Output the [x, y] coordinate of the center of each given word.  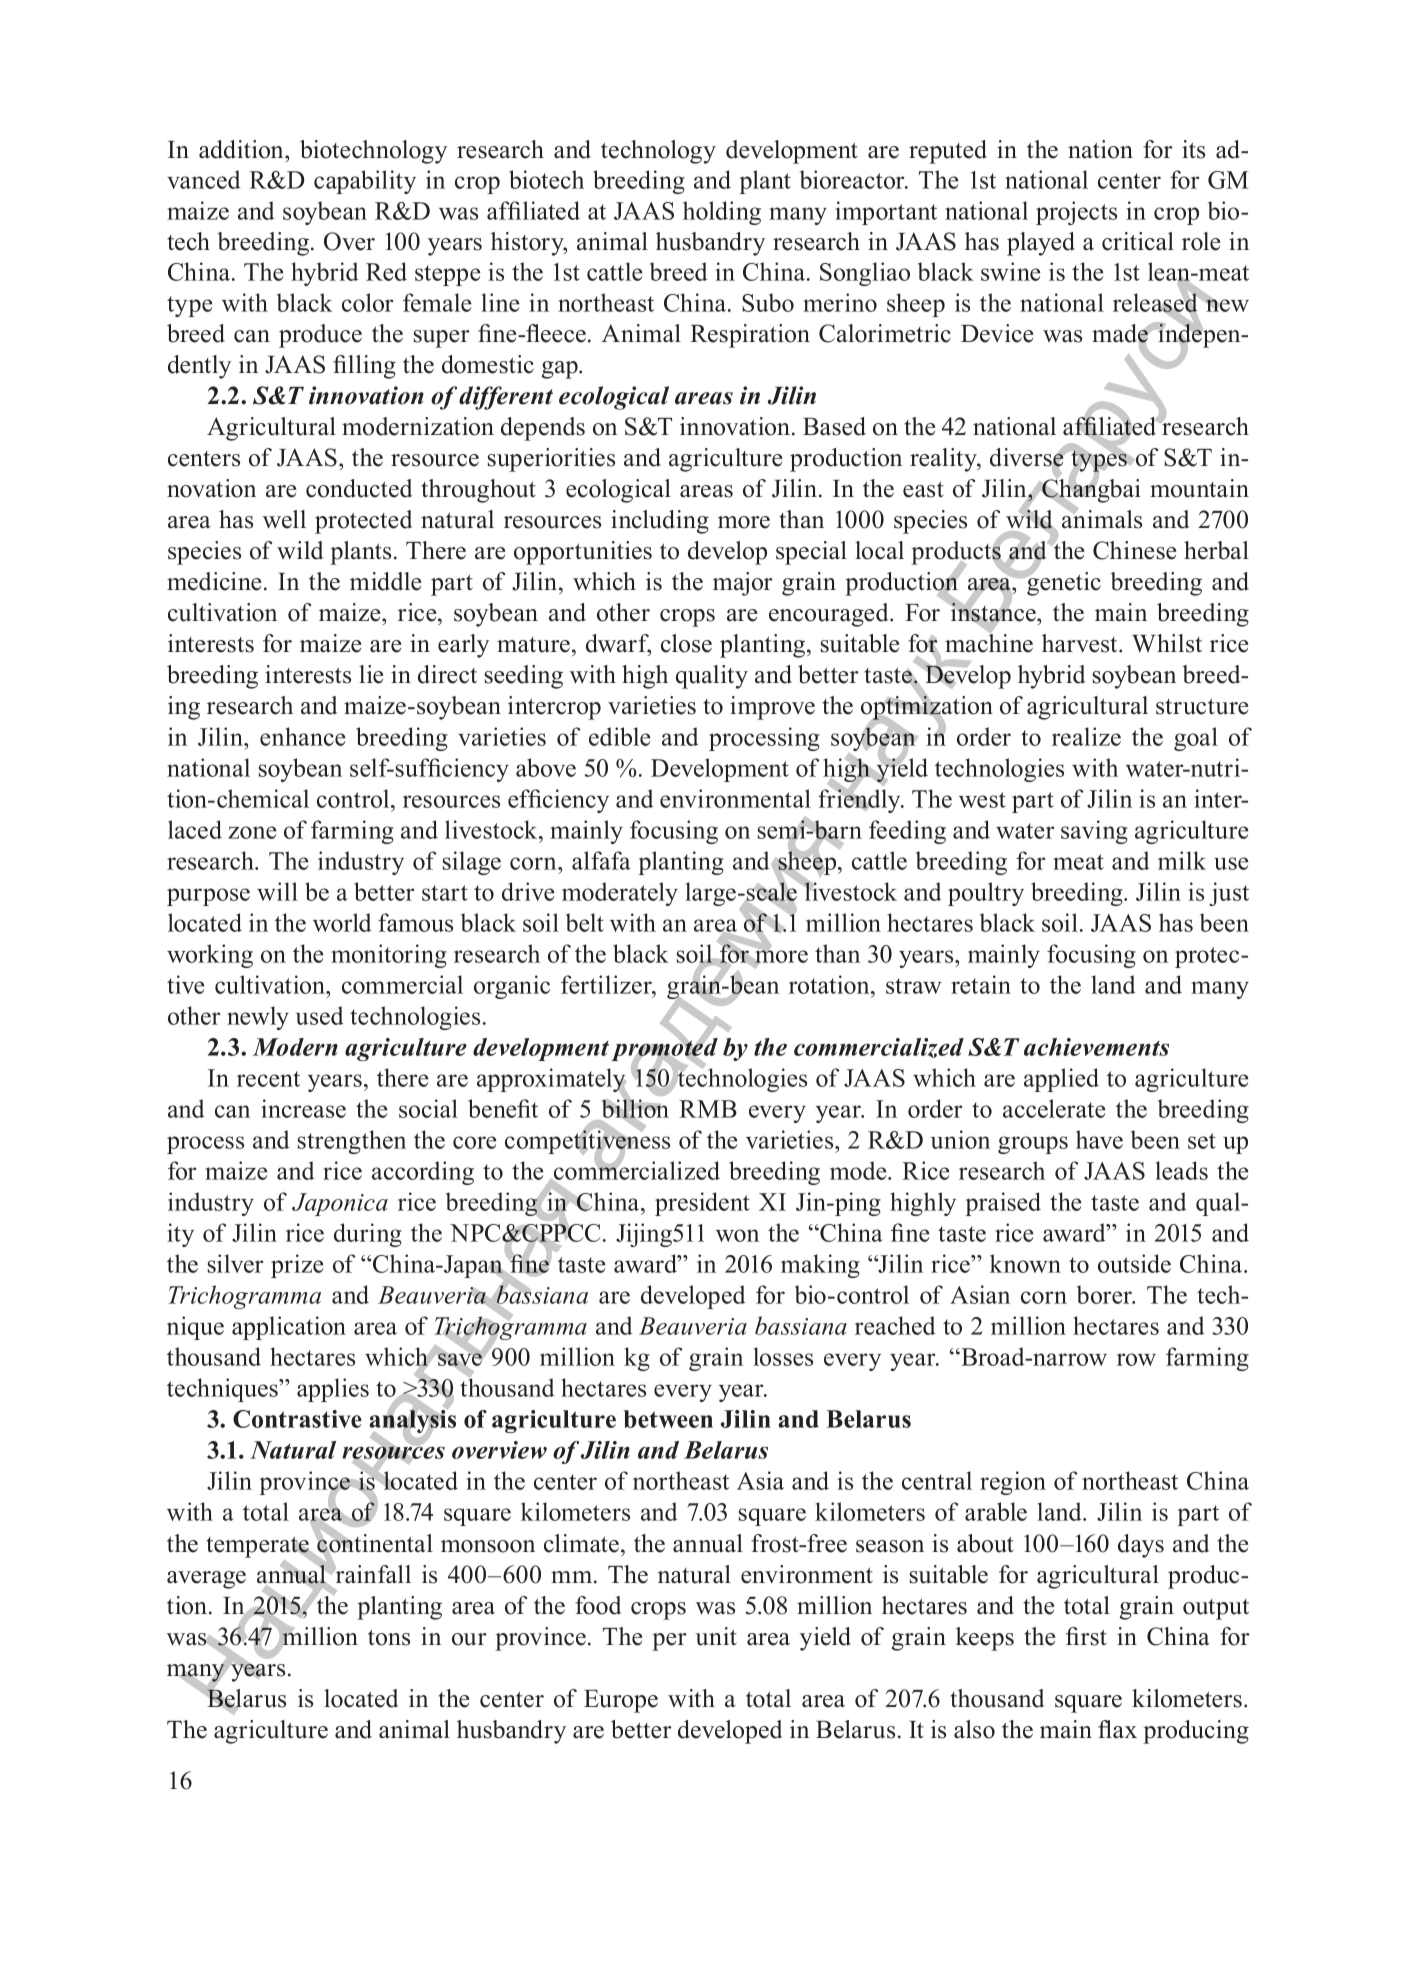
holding [722, 213]
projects [1076, 213]
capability [365, 182]
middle [385, 581]
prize [297, 1266]
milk [1182, 860]
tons [389, 1638]
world [342, 922]
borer [1106, 1294]
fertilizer [607, 984]
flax [1117, 1729]
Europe [621, 1701]
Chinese [1134, 550]
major [743, 584]
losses [783, 1356]
